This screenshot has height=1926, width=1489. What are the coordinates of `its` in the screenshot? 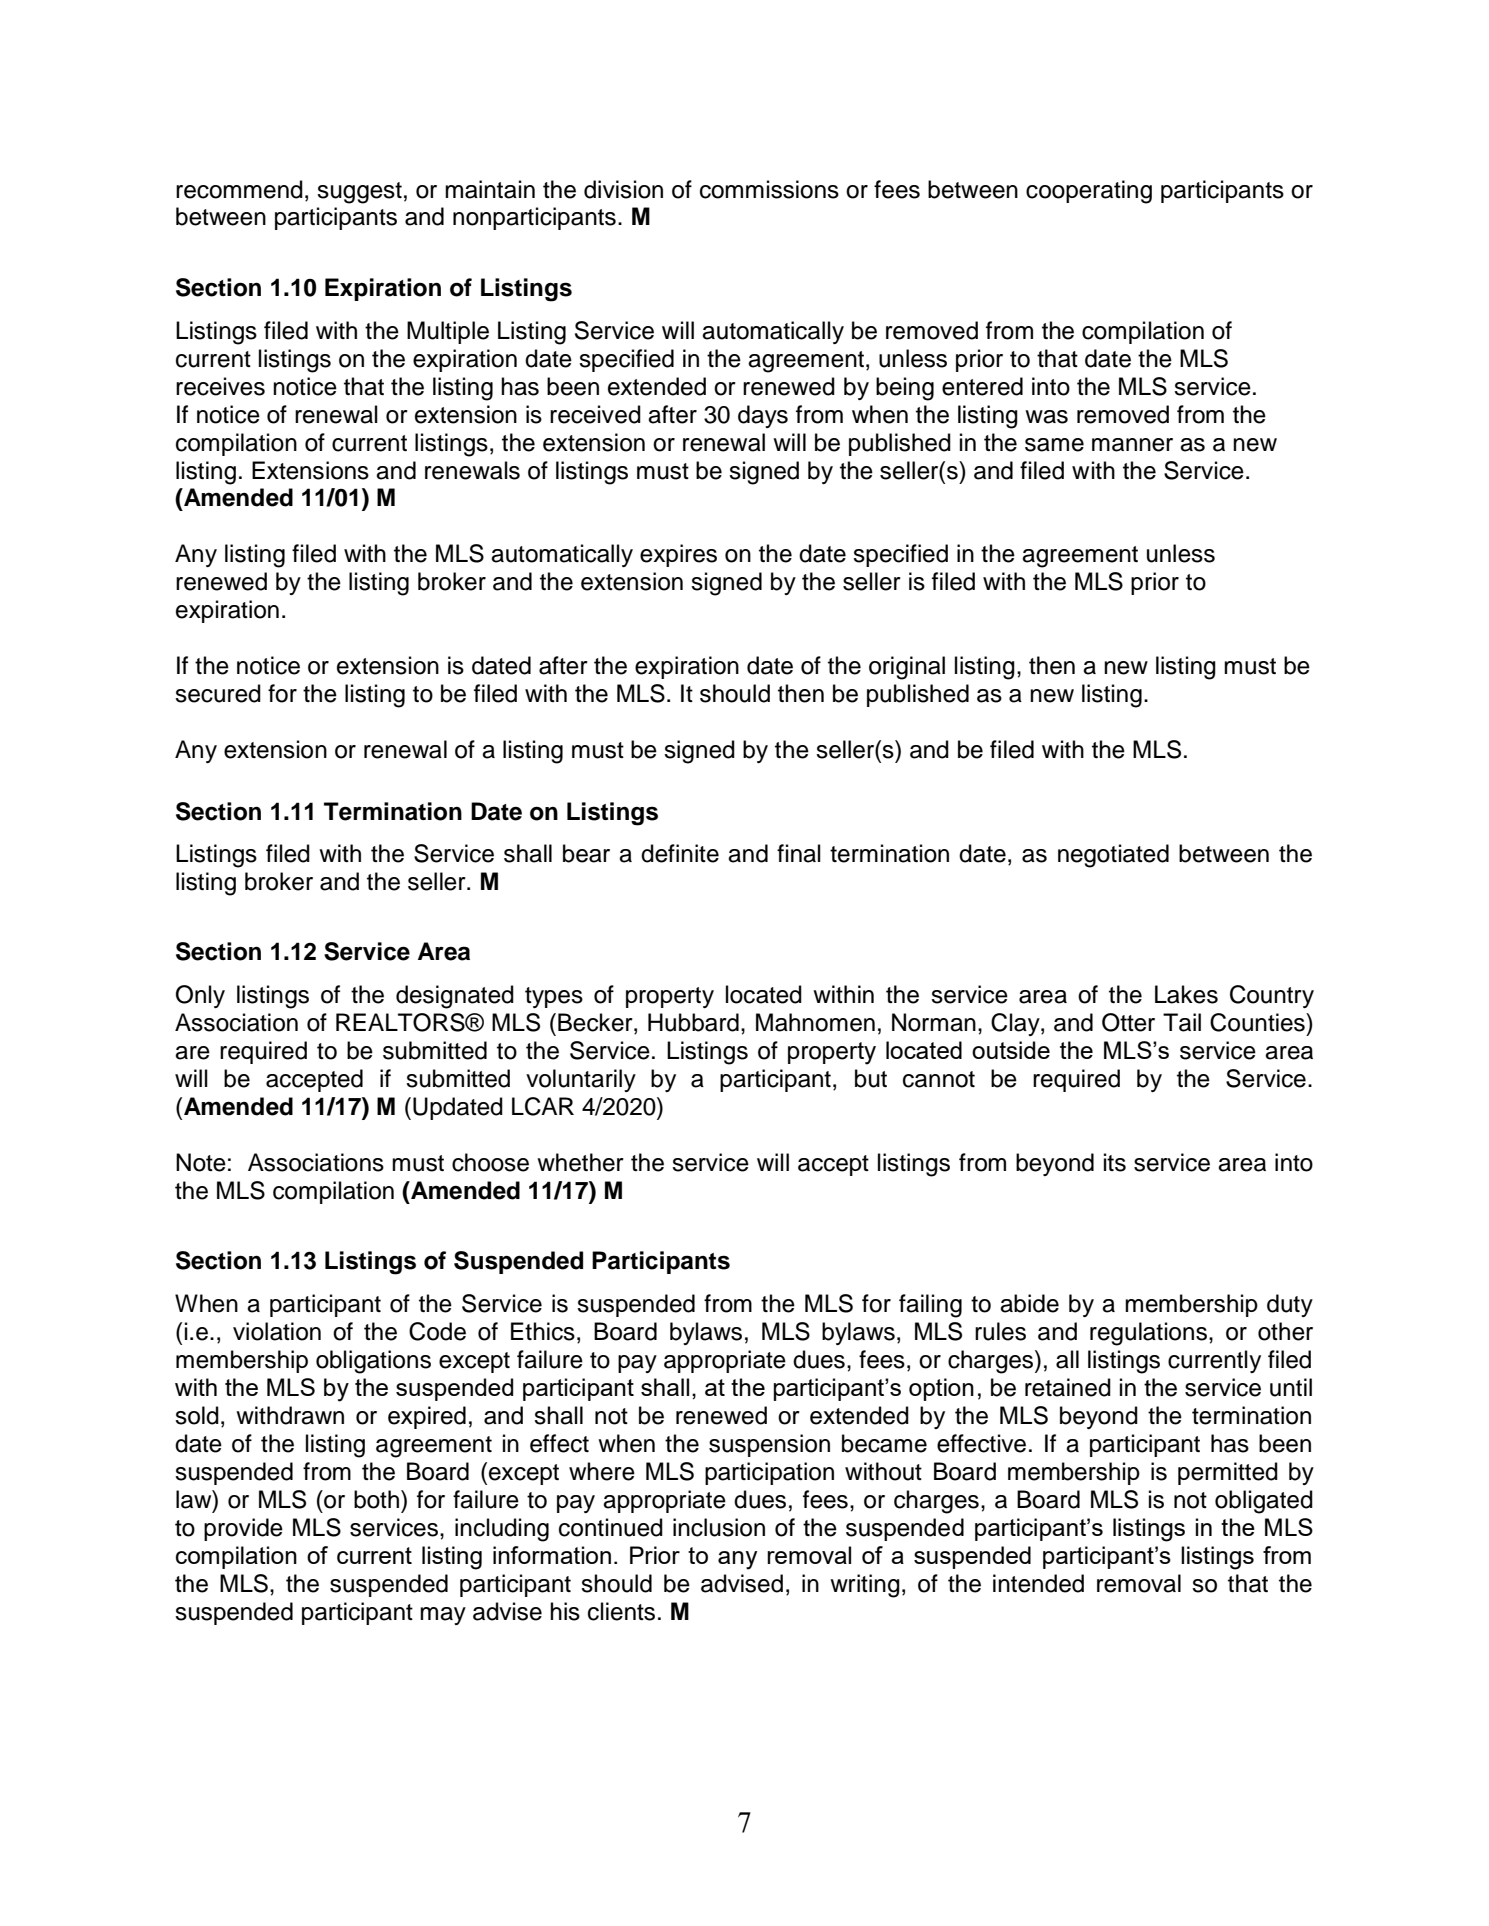 It's located at (1115, 1162).
